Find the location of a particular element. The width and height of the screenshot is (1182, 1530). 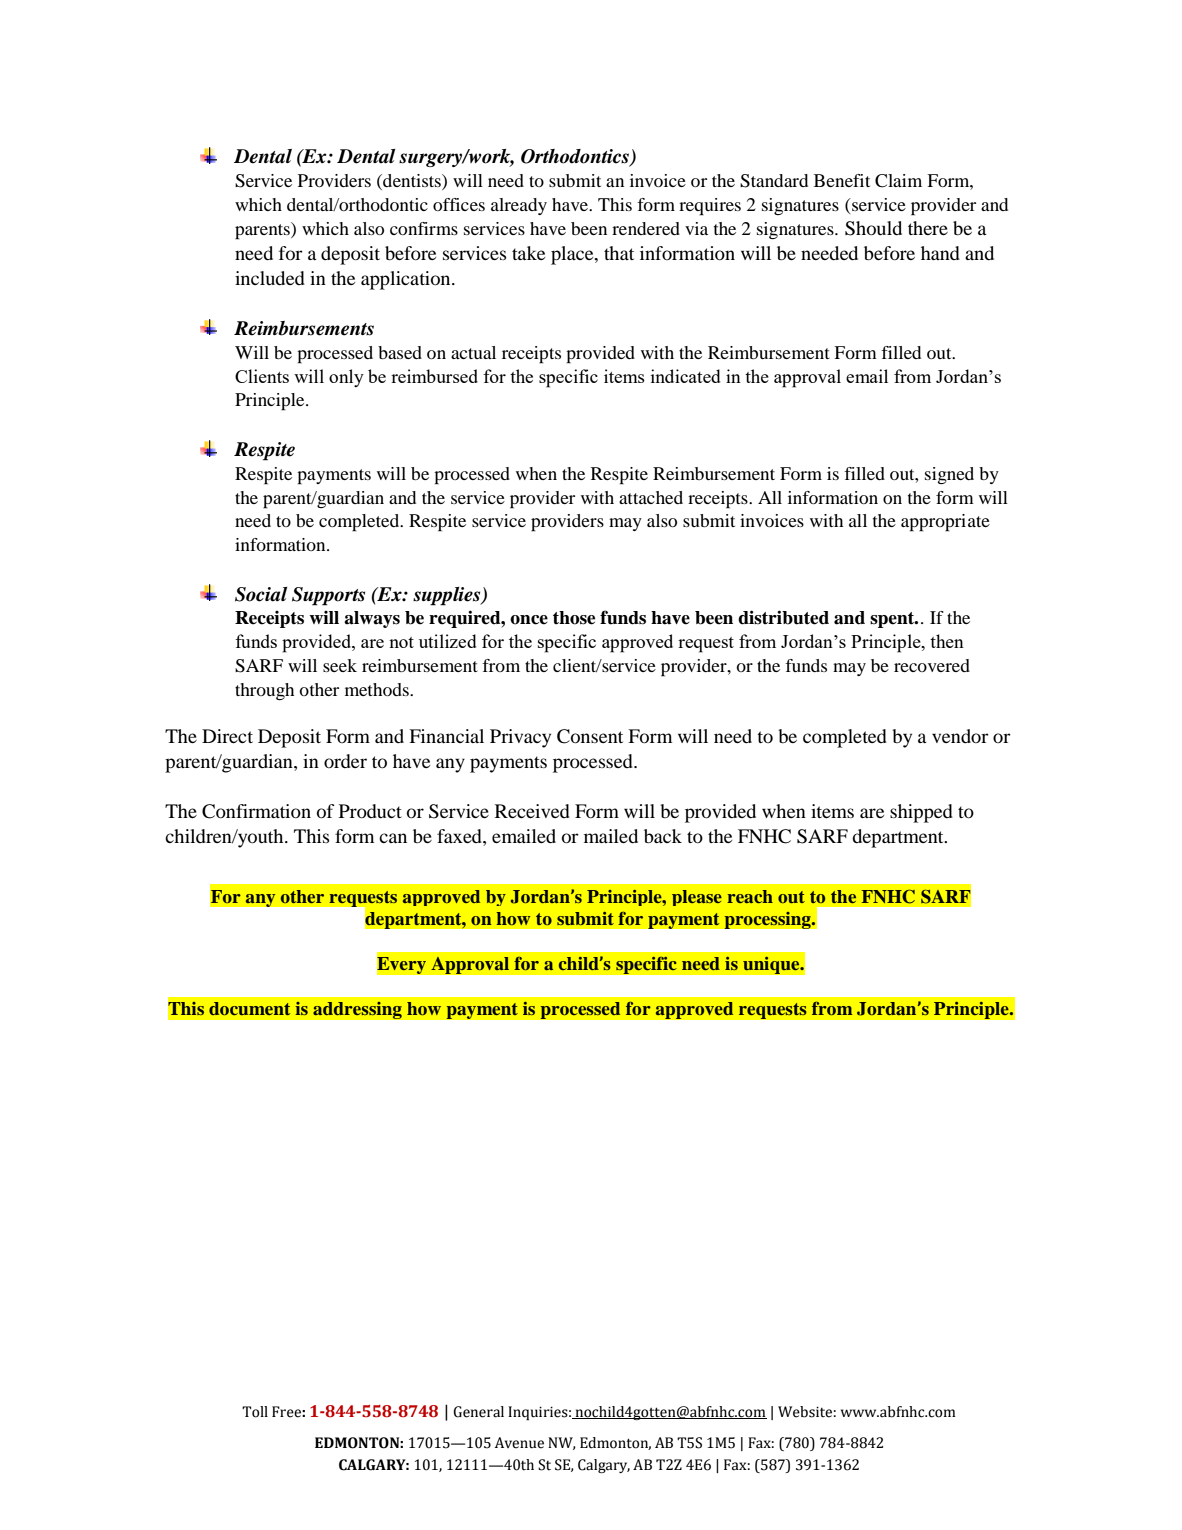

Product is located at coordinates (370, 811).
